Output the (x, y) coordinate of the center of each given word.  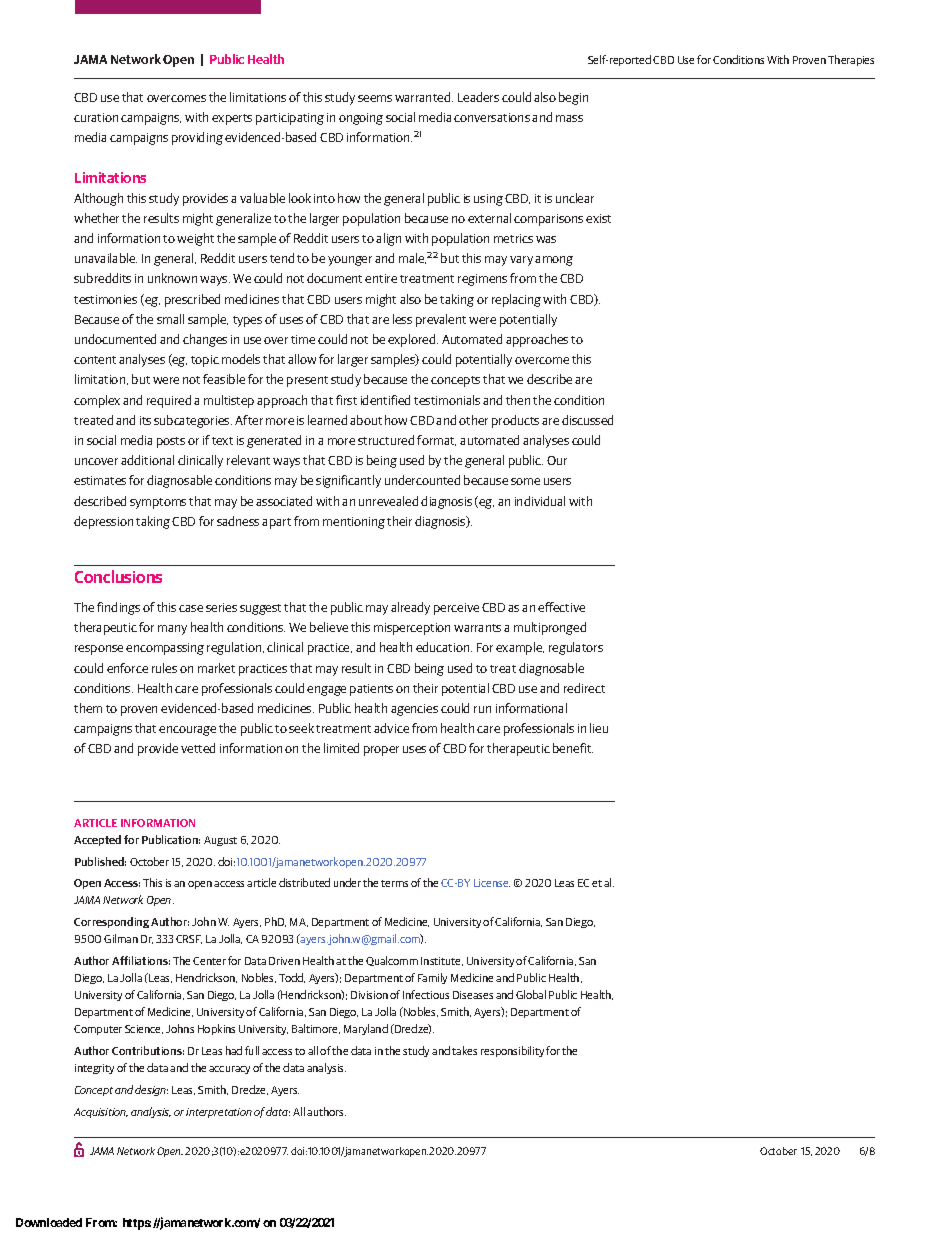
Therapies (851, 60)
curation (96, 117)
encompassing (165, 649)
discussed (587, 420)
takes (464, 1050)
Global (531, 994)
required (169, 401)
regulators (576, 648)
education (444, 647)
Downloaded (49, 1222)
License (492, 883)
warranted (424, 97)
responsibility (512, 1051)
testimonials (447, 400)
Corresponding (111, 922)
